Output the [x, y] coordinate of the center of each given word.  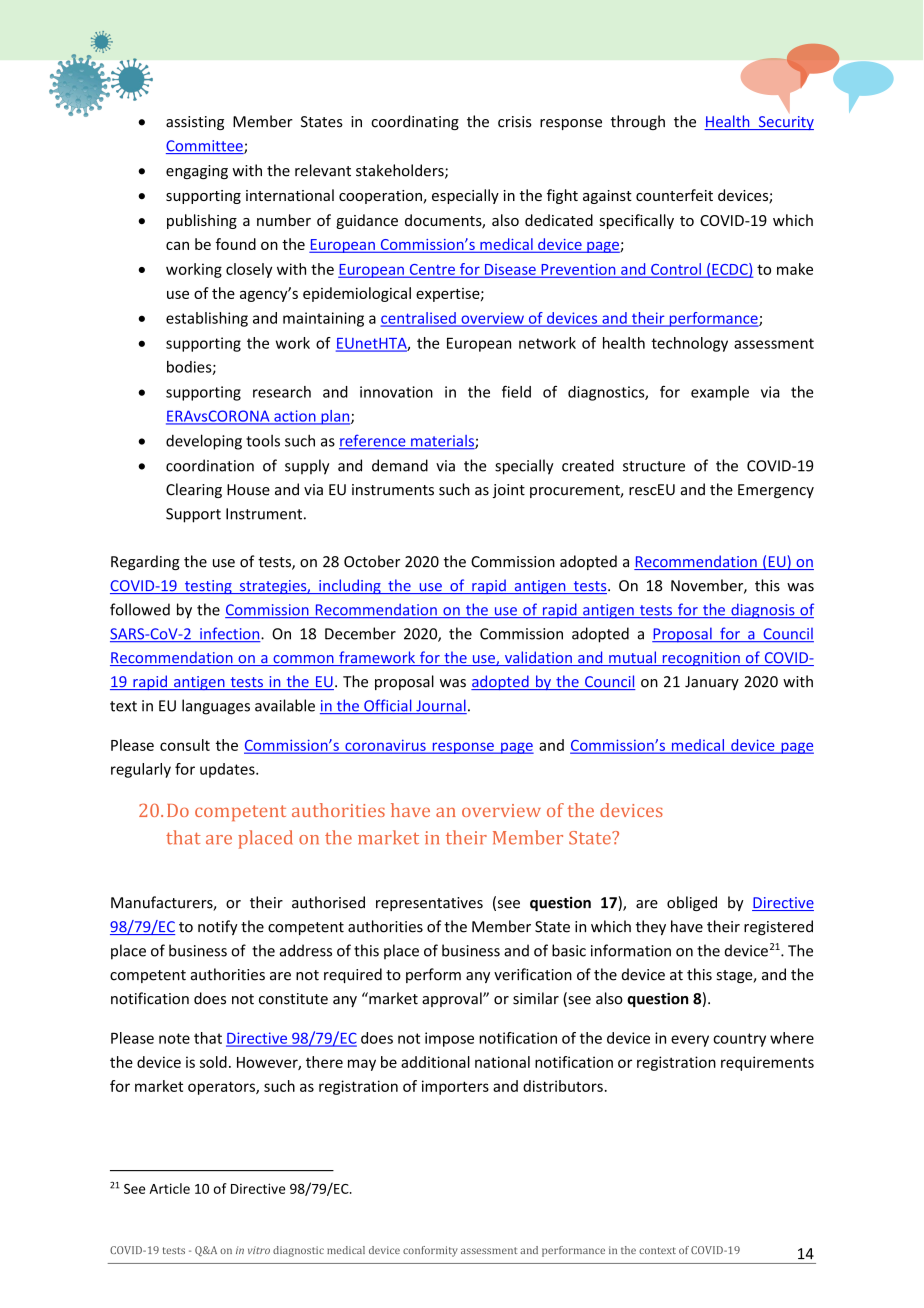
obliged [692, 903]
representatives [429, 904]
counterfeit [674, 195]
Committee [205, 147]
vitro [259, 1250]
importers [455, 1087]
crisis [515, 122]
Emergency [776, 491]
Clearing [194, 490]
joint [508, 491]
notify [218, 927]
